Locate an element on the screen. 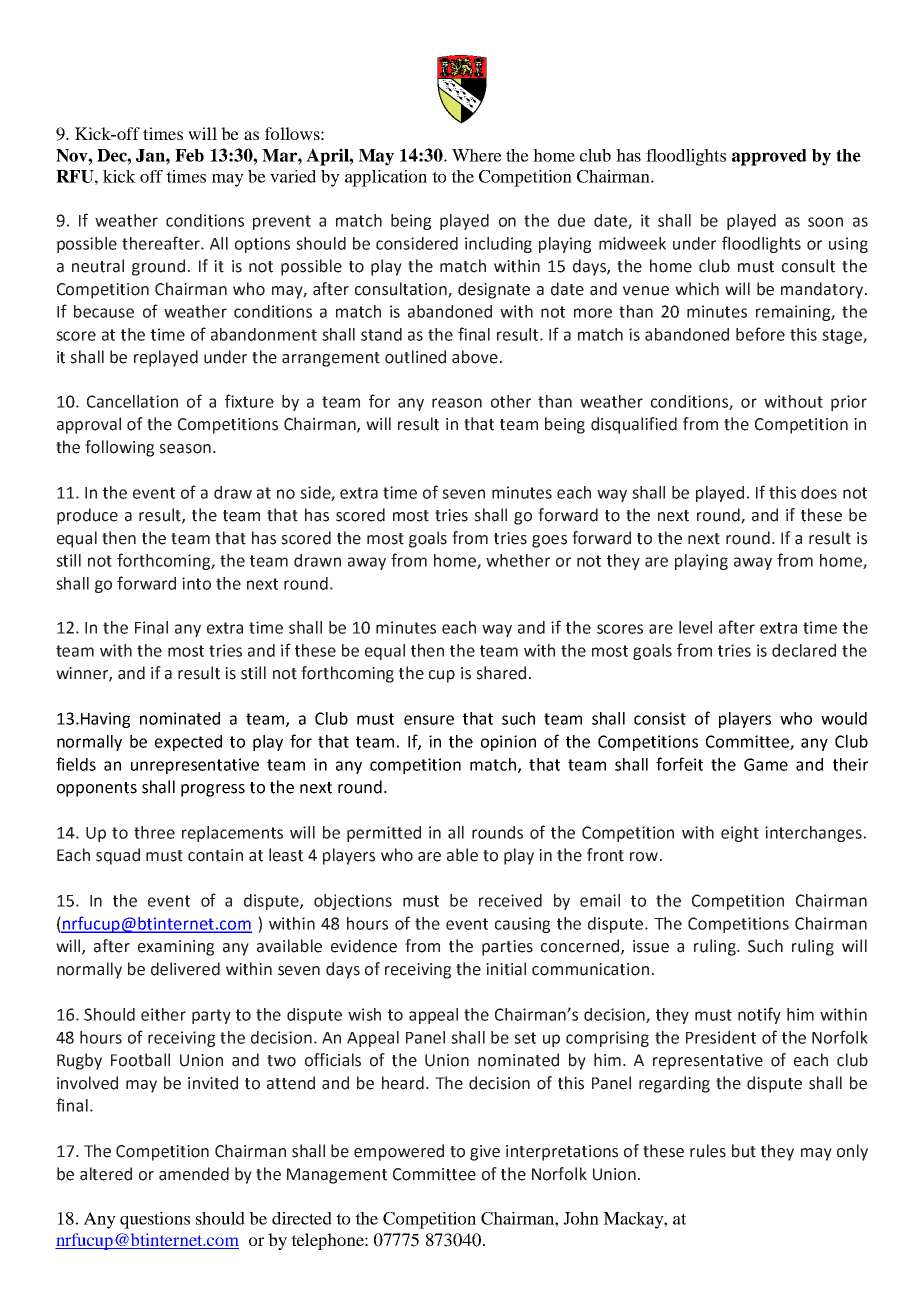 The image size is (924, 1308). parties is located at coordinates (507, 948).
